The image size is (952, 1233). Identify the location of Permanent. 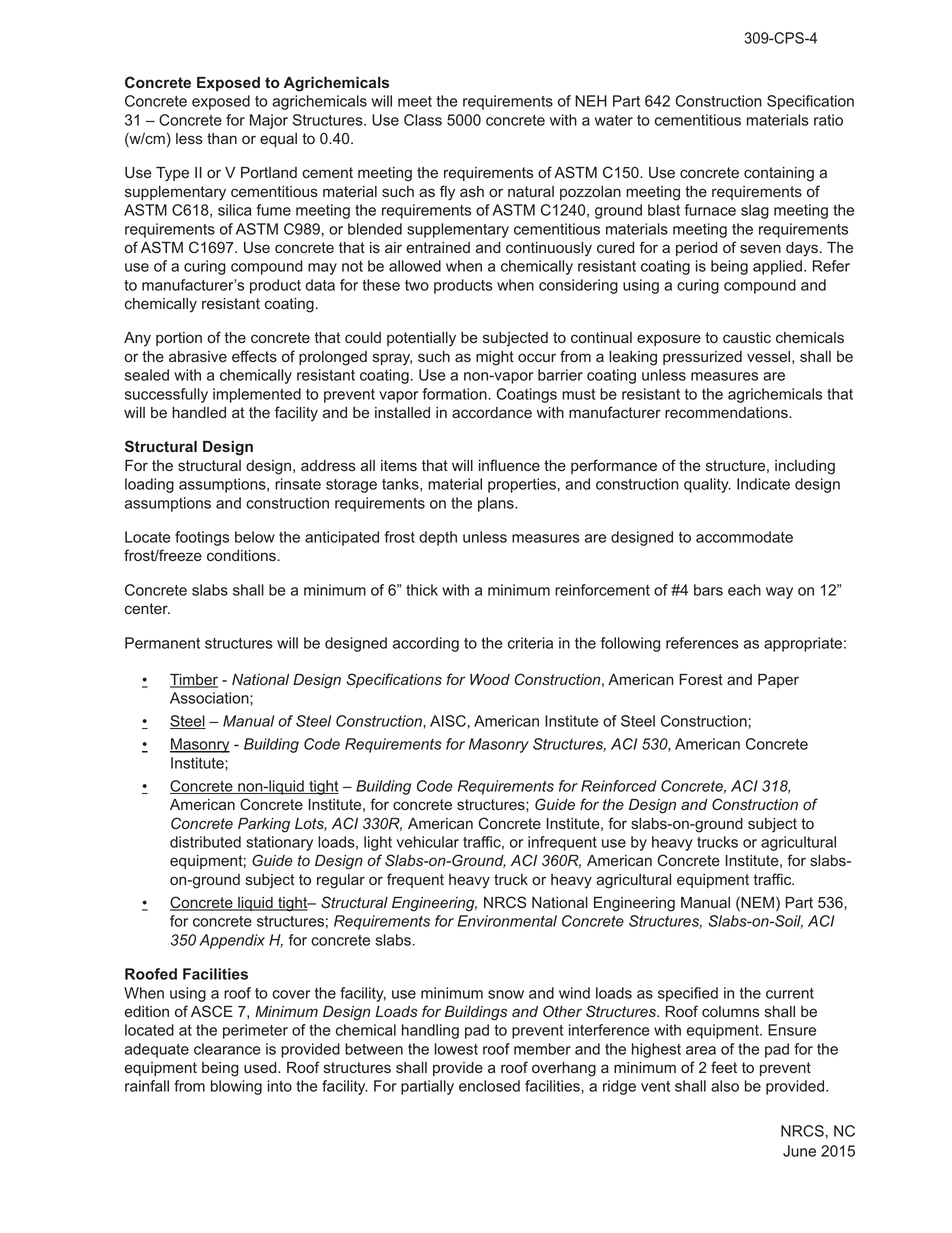
(162, 643).
